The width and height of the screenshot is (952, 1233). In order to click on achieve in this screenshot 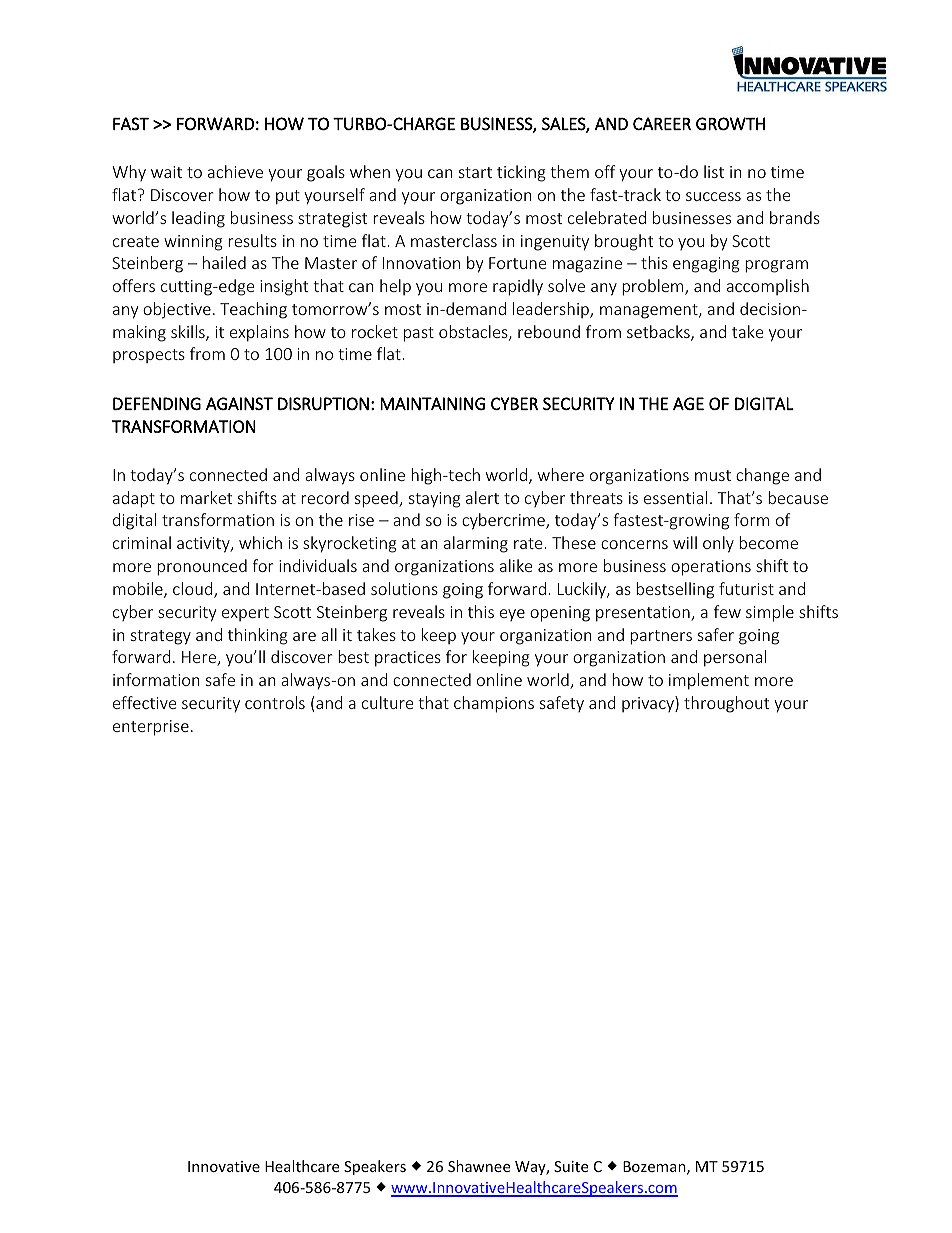, I will do `click(235, 171)`.
